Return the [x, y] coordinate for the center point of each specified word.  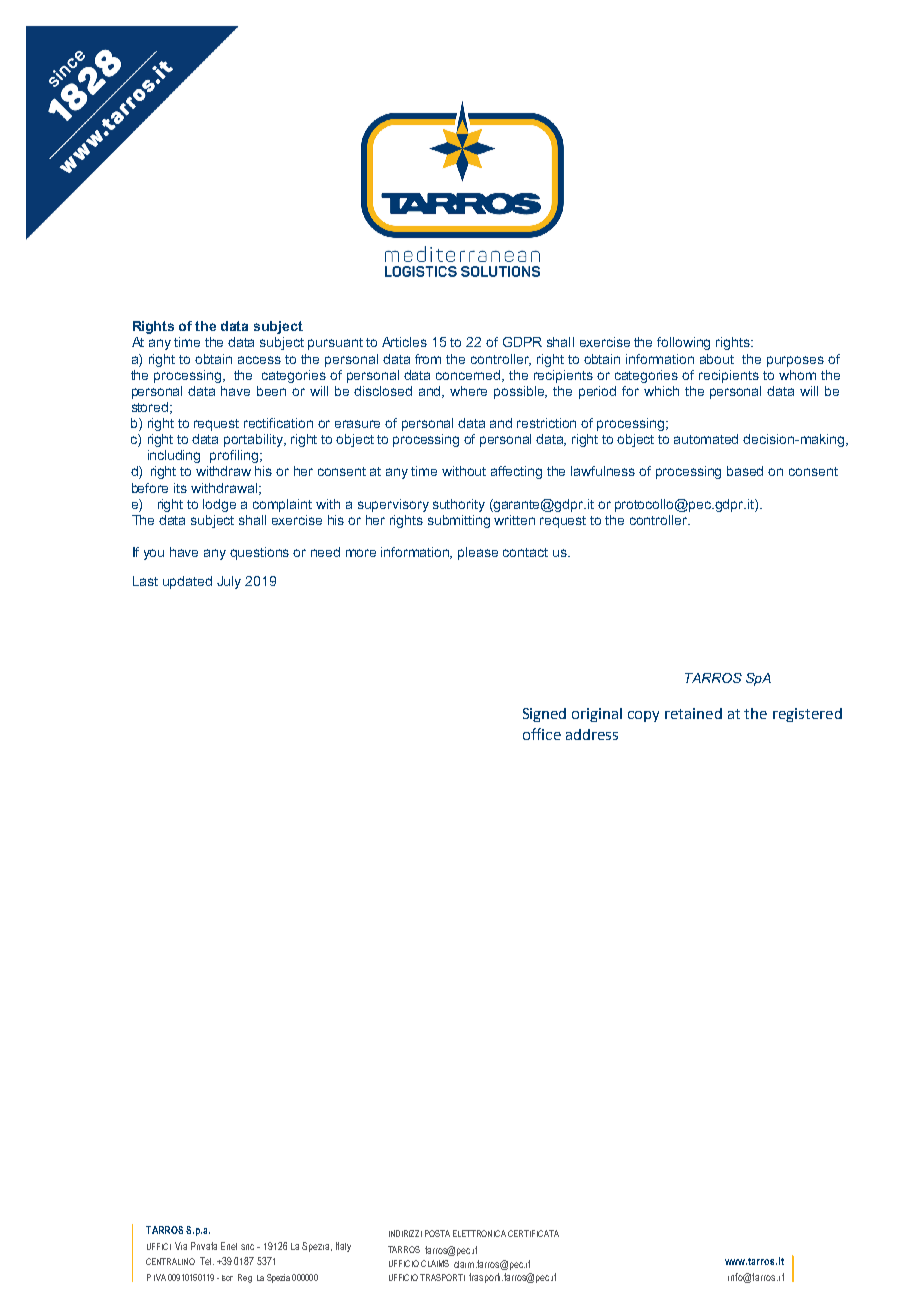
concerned [469, 376]
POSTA [437, 1233]
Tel [207, 1261]
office [542, 734]
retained [693, 713]
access [259, 360]
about [717, 359]
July [229, 582]
